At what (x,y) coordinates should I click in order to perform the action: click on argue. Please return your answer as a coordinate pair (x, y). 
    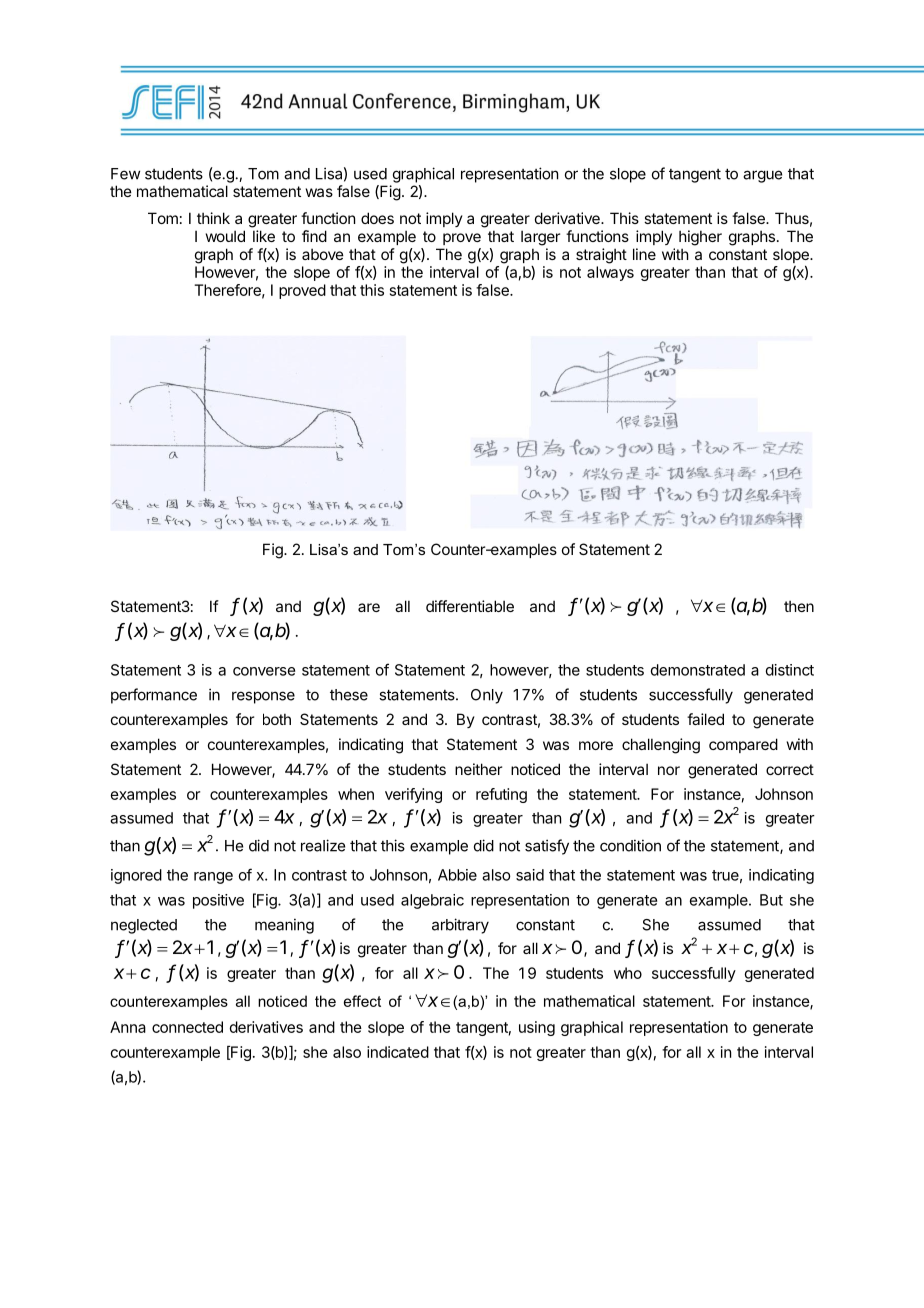
    Looking at the image, I should click on (762, 176).
